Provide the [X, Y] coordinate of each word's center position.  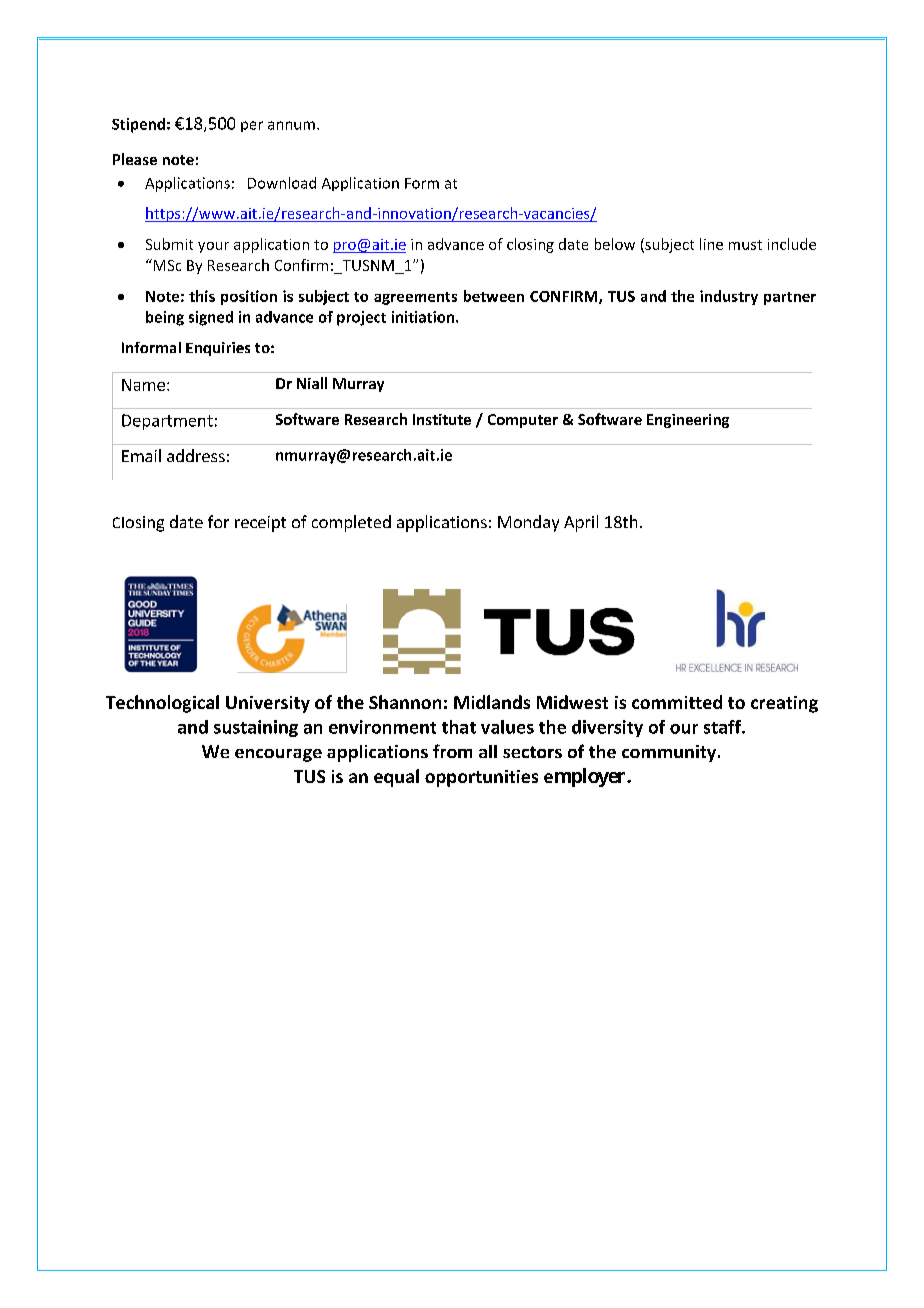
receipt [260, 524]
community [670, 753]
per [252, 126]
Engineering [688, 421]
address [196, 455]
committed [677, 702]
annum [291, 125]
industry [729, 297]
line [711, 244]
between [494, 296]
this [202, 296]
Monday [528, 523]
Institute [442, 419]
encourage [278, 755]
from [452, 751]
